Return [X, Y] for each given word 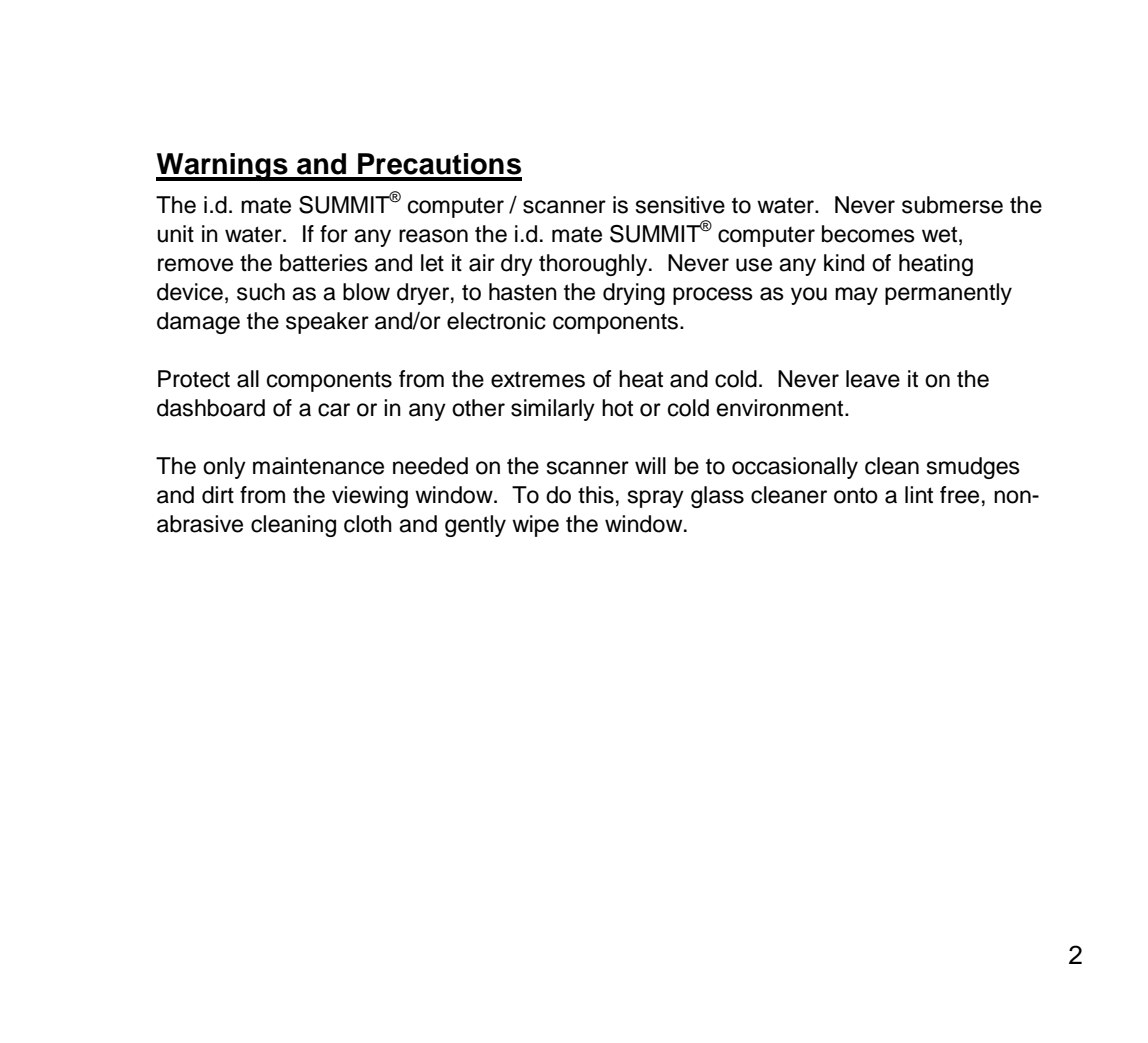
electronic [496, 321]
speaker [327, 323]
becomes [868, 234]
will [650, 465]
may [856, 296]
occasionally [795, 468]
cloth [368, 524]
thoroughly [594, 265]
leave [873, 379]
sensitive [680, 205]
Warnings [223, 167]
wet [939, 234]
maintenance [318, 466]
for [334, 234]
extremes [538, 380]
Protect [194, 379]
